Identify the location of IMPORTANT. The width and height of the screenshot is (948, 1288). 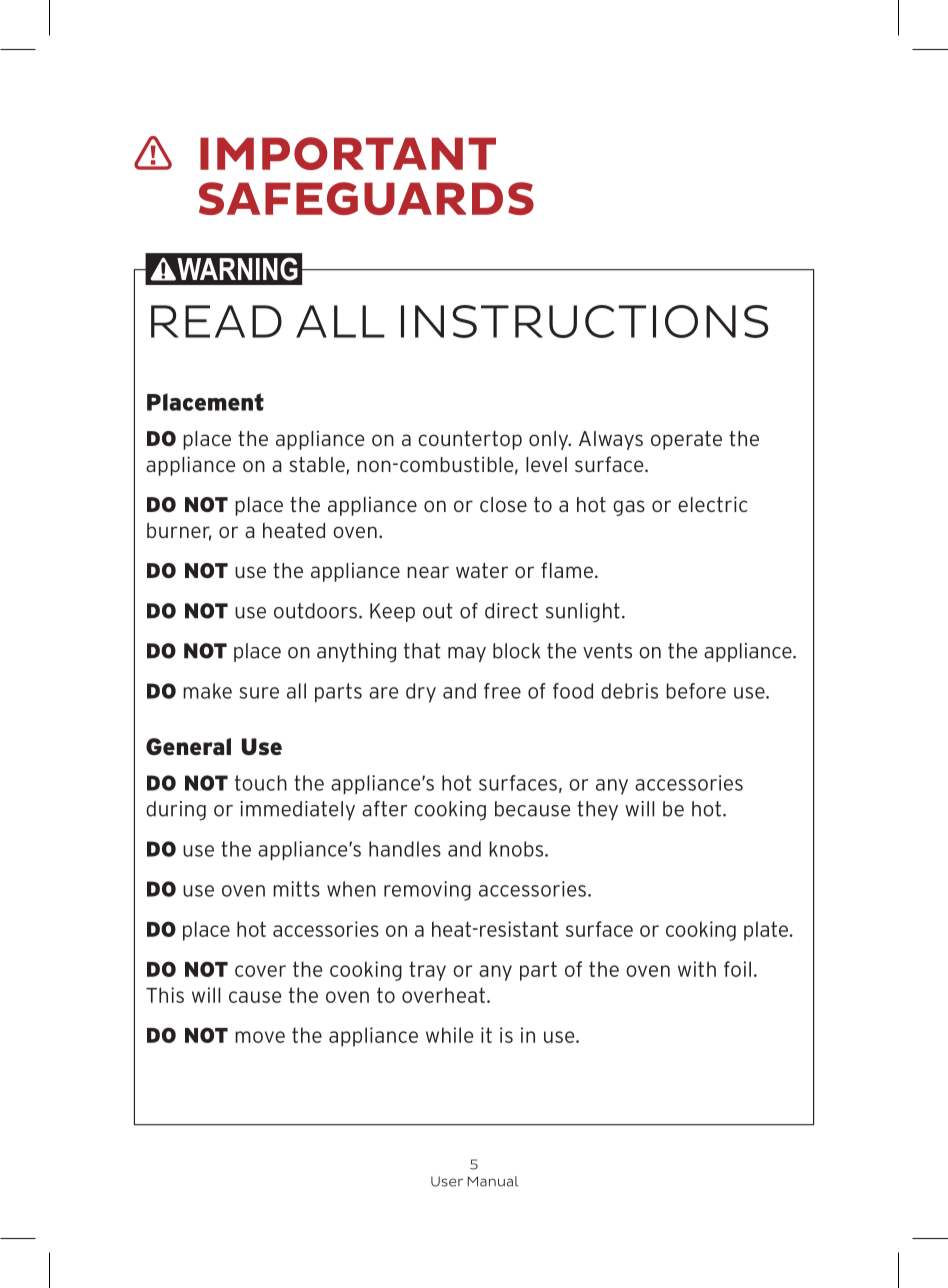
(348, 153).
